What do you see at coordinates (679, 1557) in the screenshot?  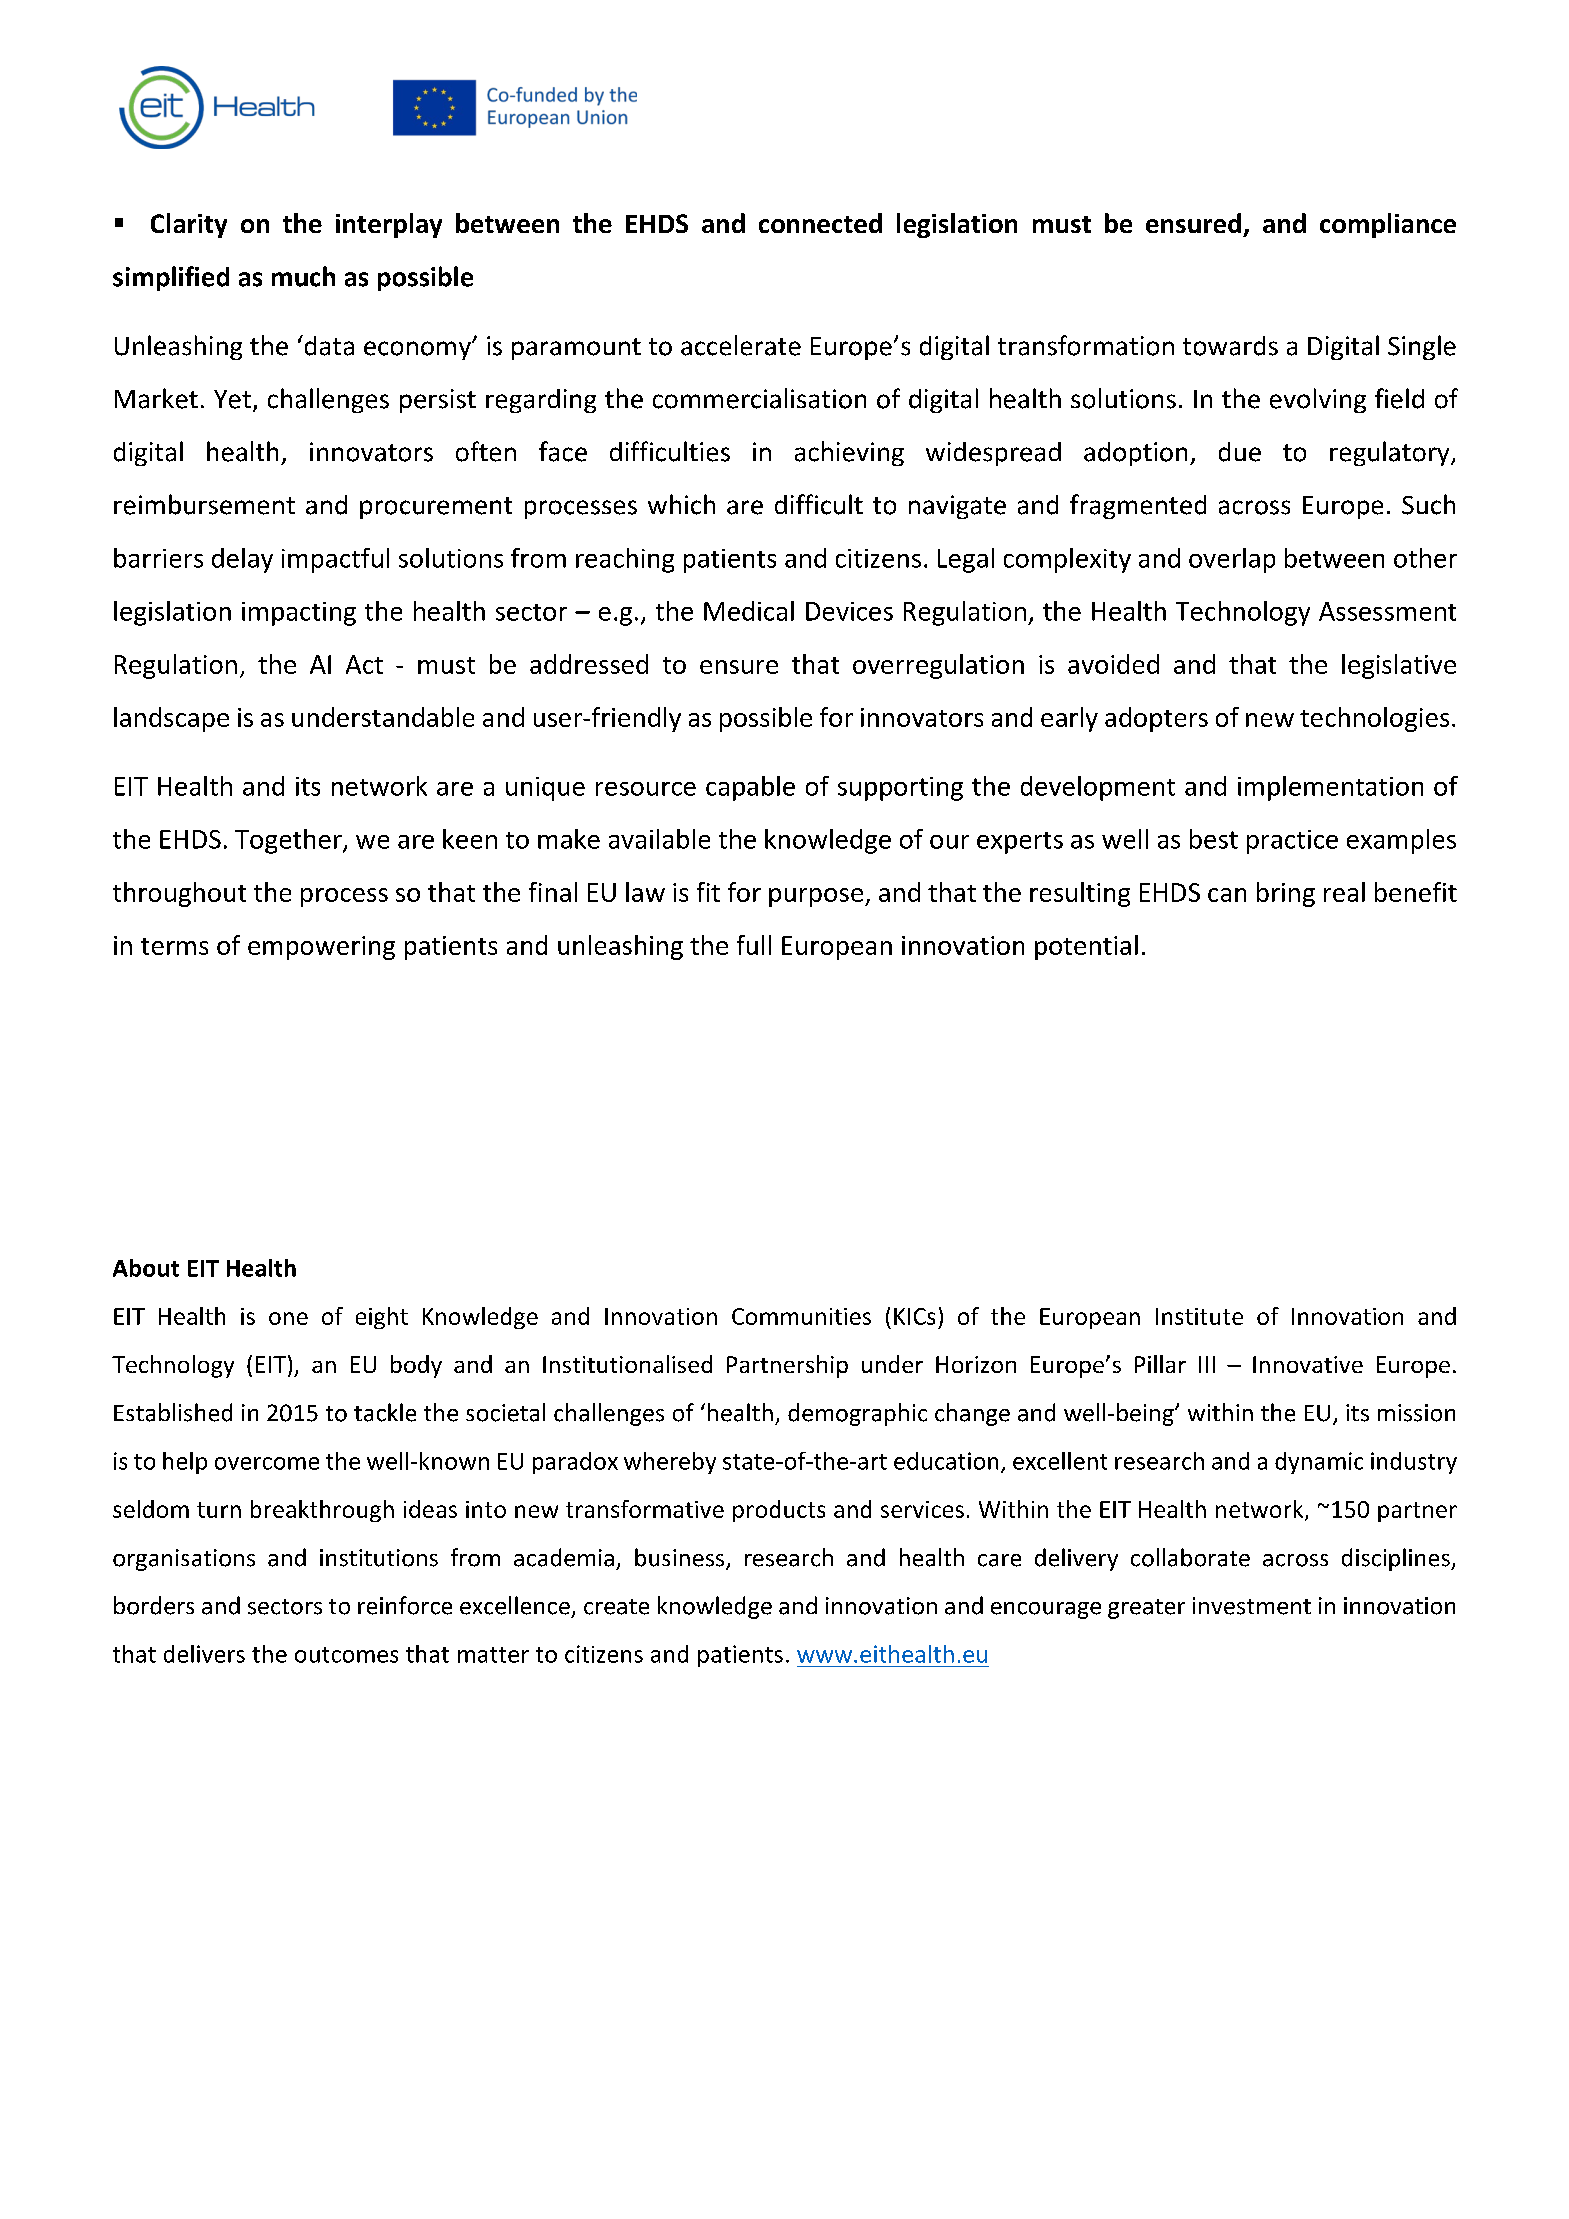 I see `business` at bounding box center [679, 1557].
